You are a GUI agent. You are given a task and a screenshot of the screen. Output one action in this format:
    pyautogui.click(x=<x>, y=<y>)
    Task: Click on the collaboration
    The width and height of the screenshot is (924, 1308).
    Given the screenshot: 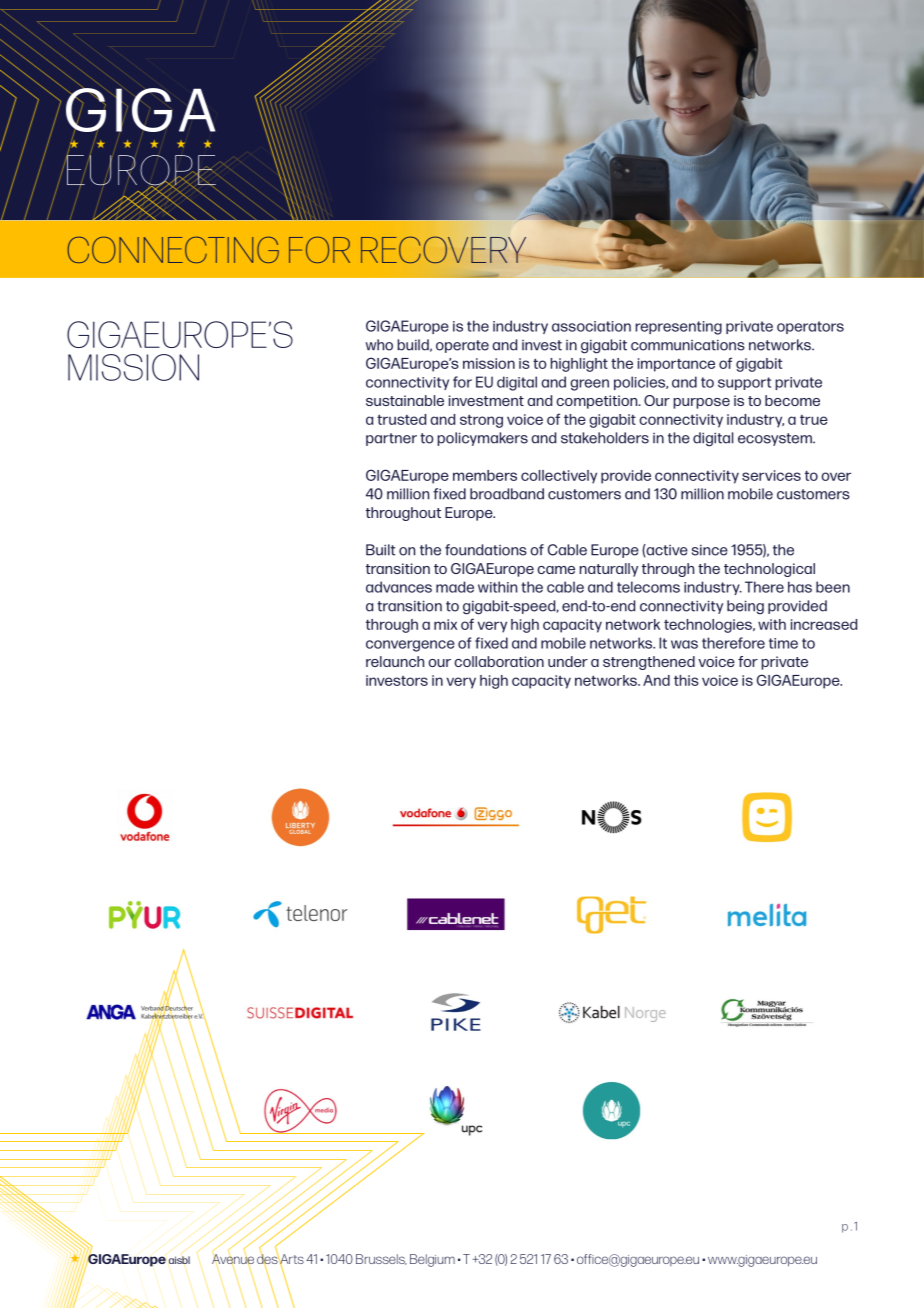 What is the action you would take?
    pyautogui.click(x=499, y=661)
